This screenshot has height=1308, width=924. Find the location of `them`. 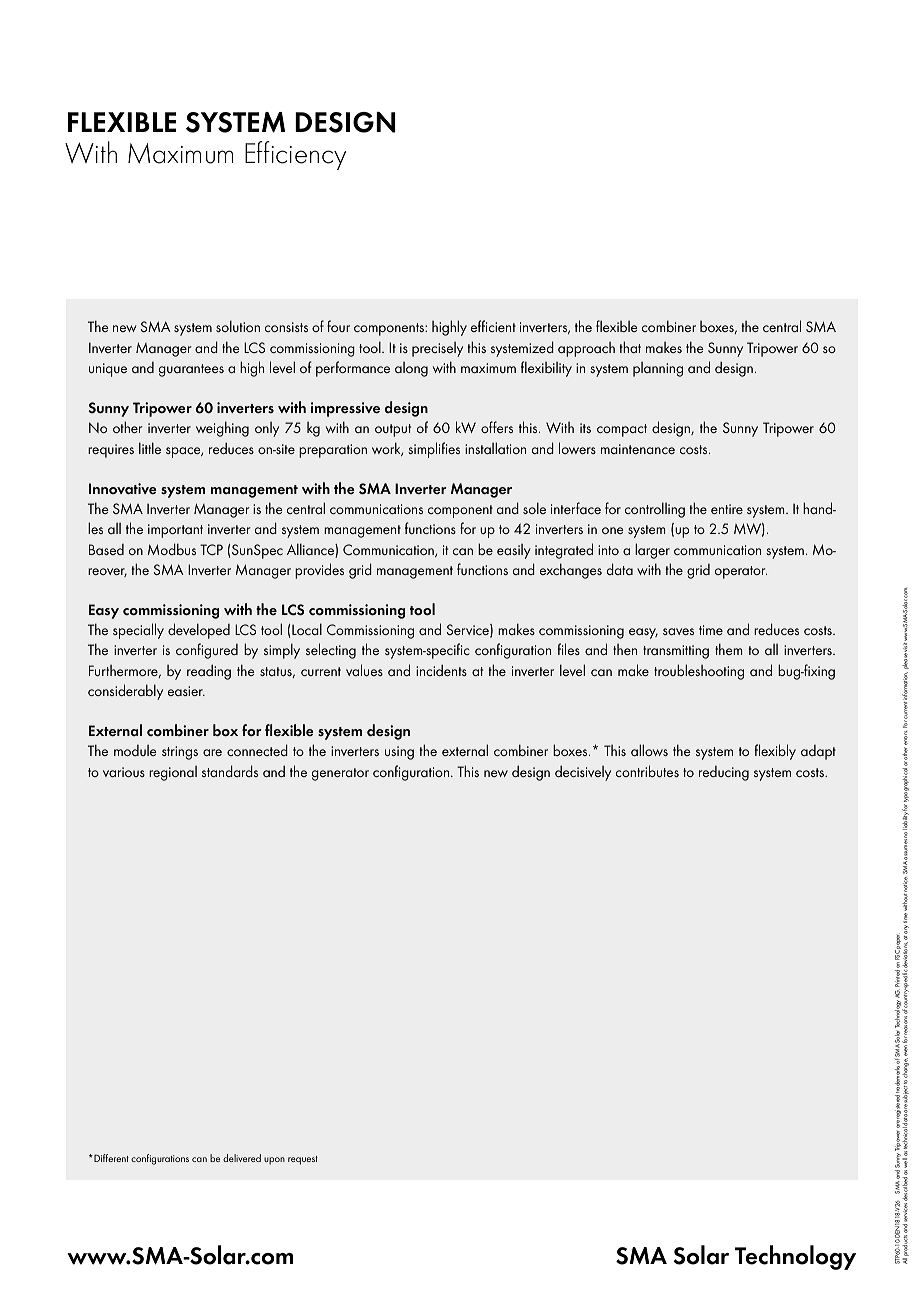

them is located at coordinates (728, 649).
